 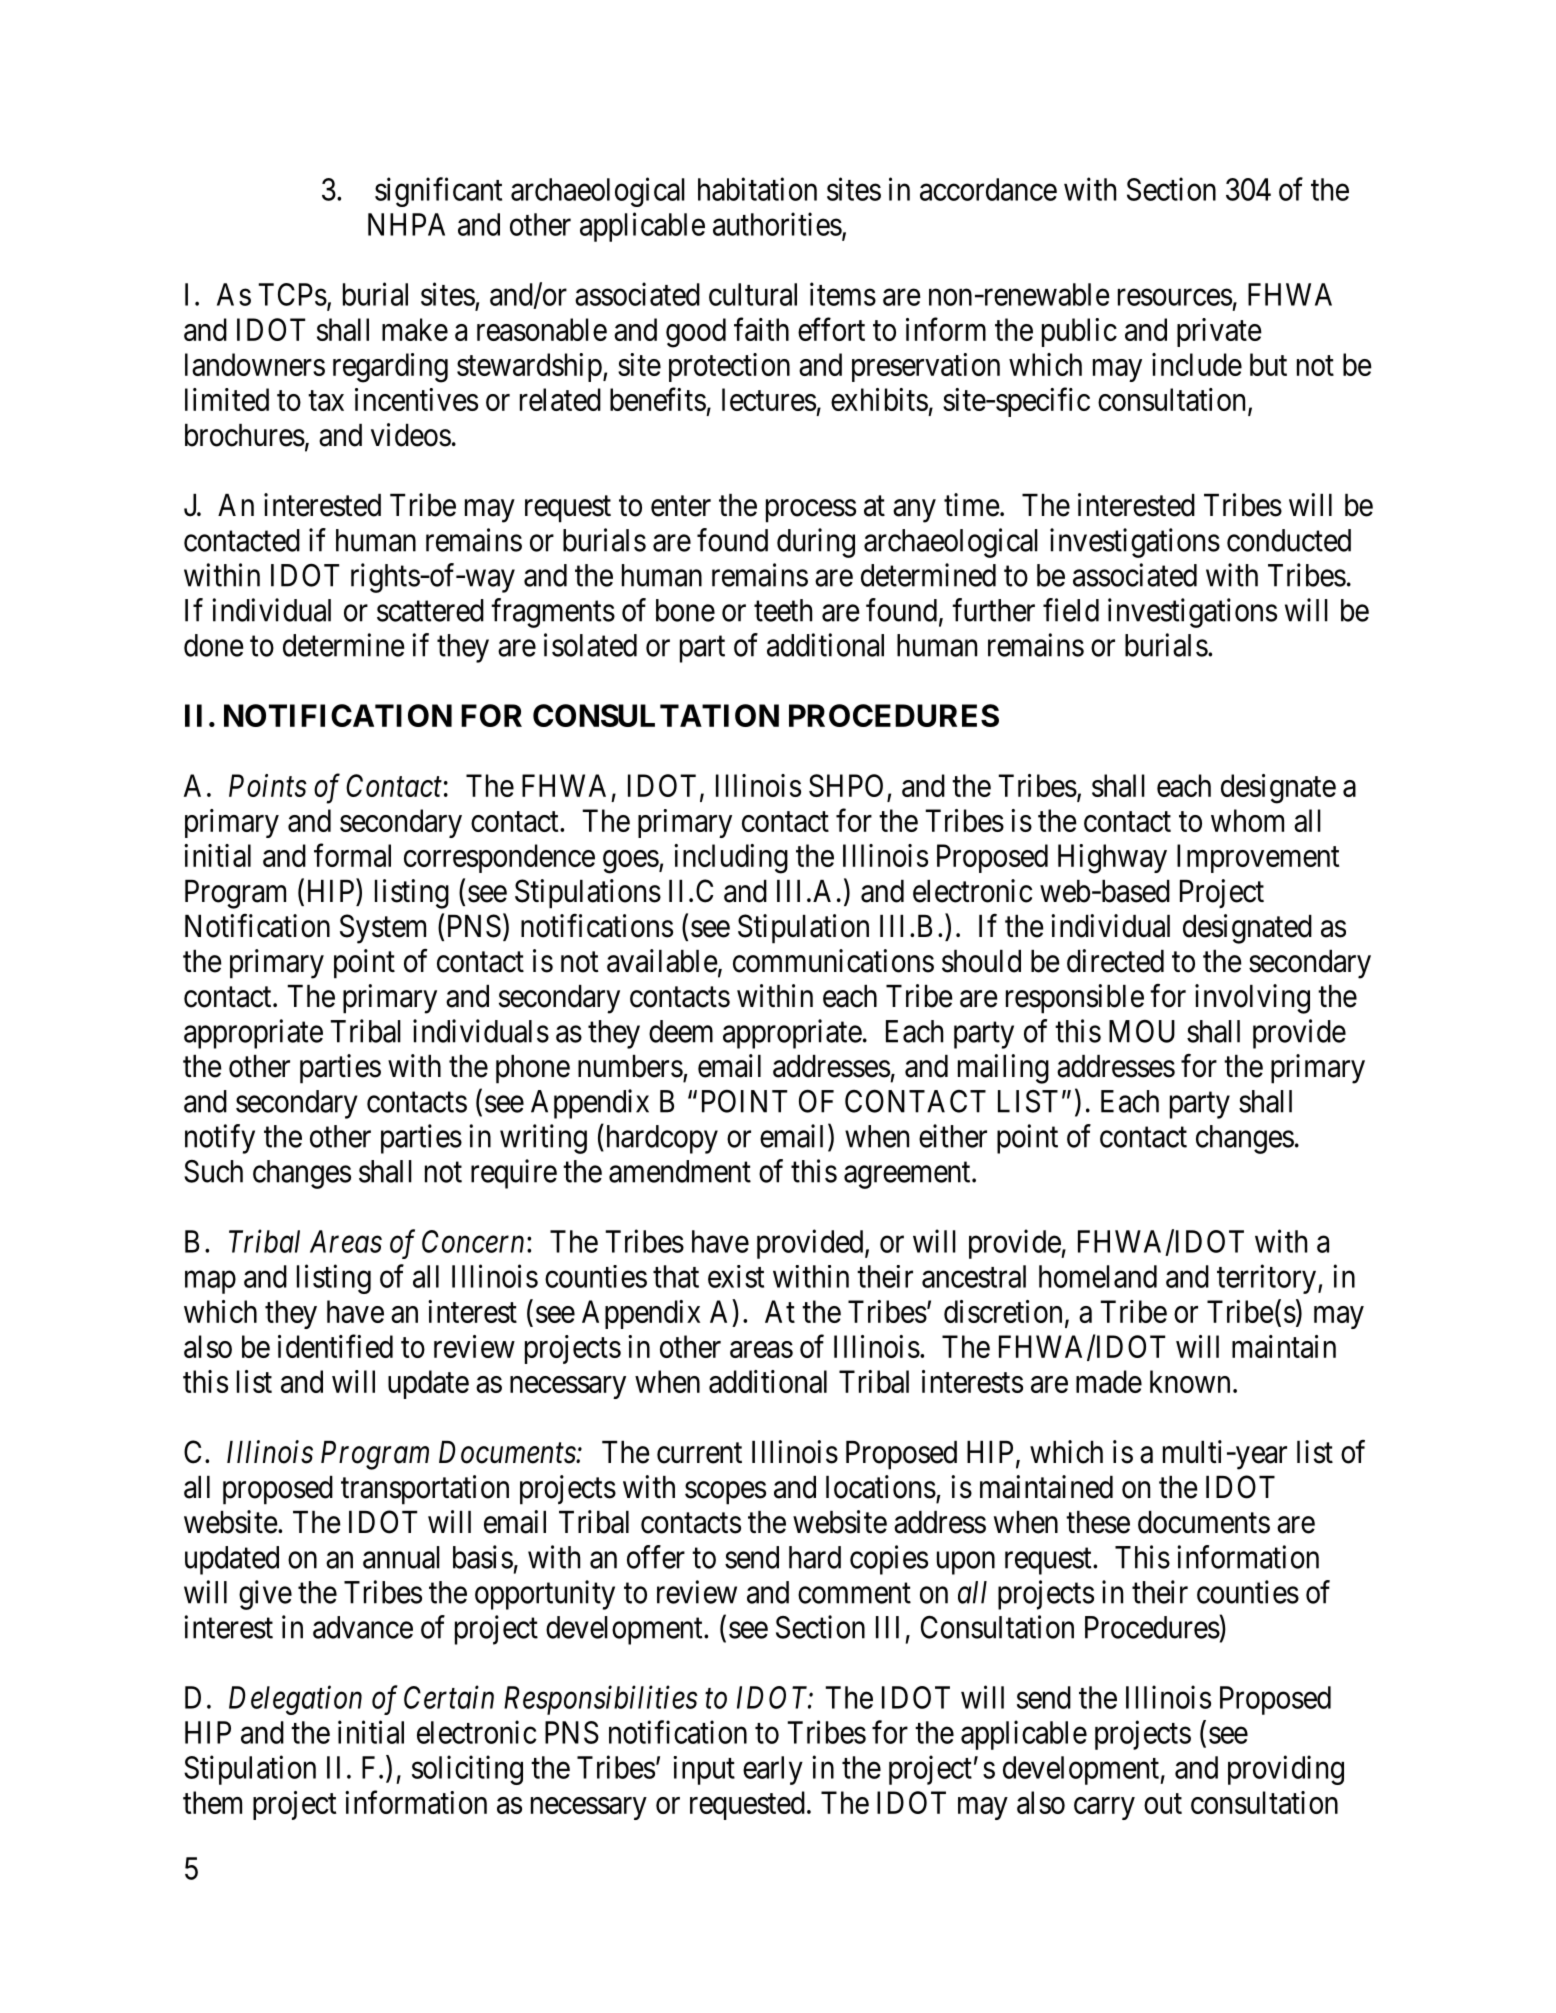 I want to click on early, so click(x=773, y=1770).
